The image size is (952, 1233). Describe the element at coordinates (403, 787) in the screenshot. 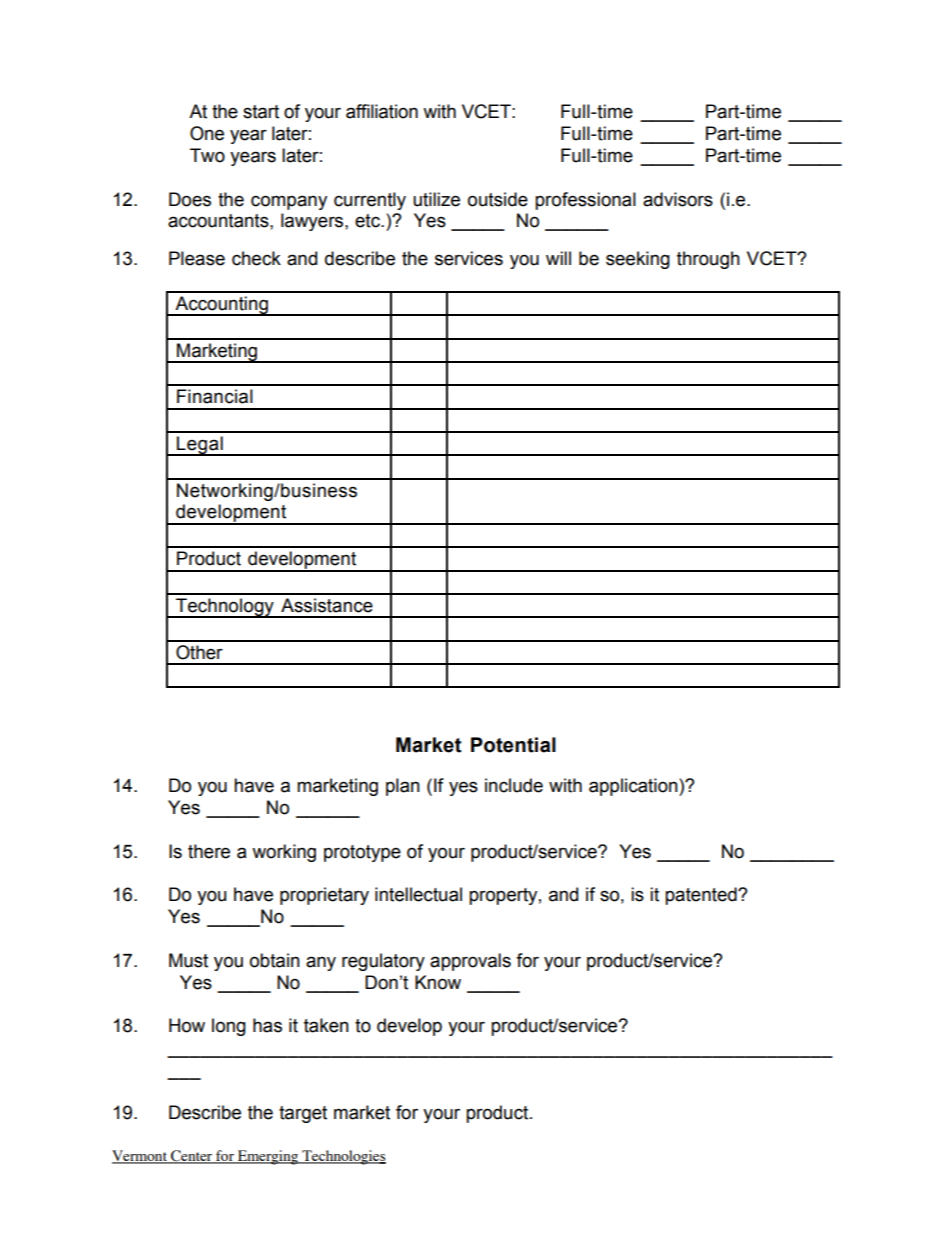

I see `plan` at that location.
